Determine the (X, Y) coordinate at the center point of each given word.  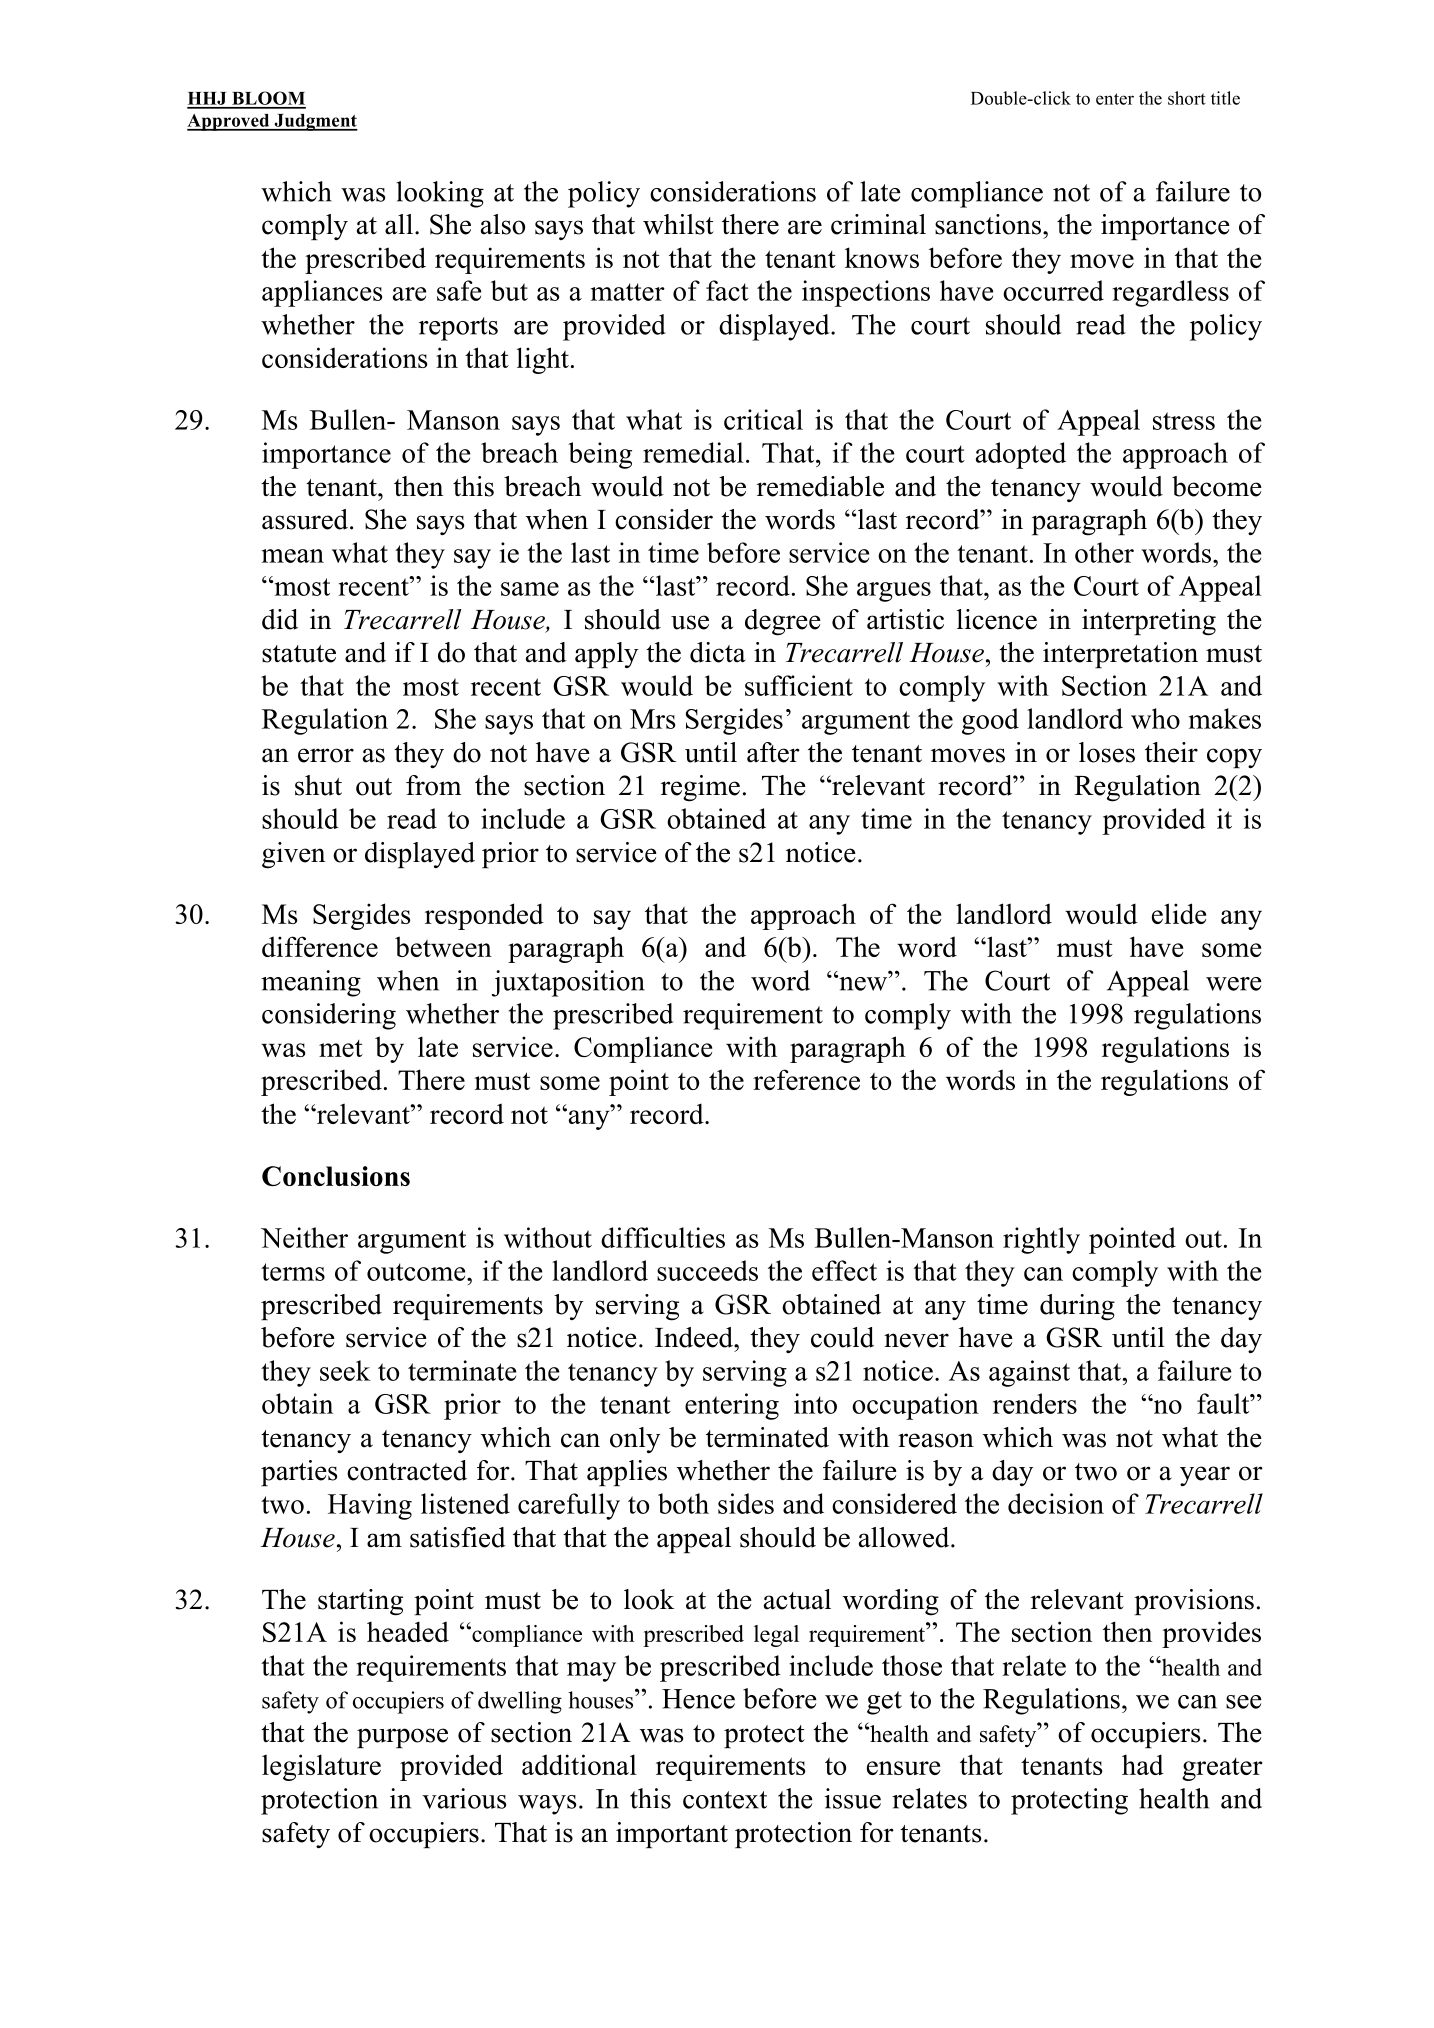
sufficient (799, 685)
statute (299, 654)
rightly (1041, 1240)
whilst (678, 224)
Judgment (315, 122)
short (1187, 98)
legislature (321, 1767)
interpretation (1120, 655)
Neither (304, 1237)
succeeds (707, 1270)
